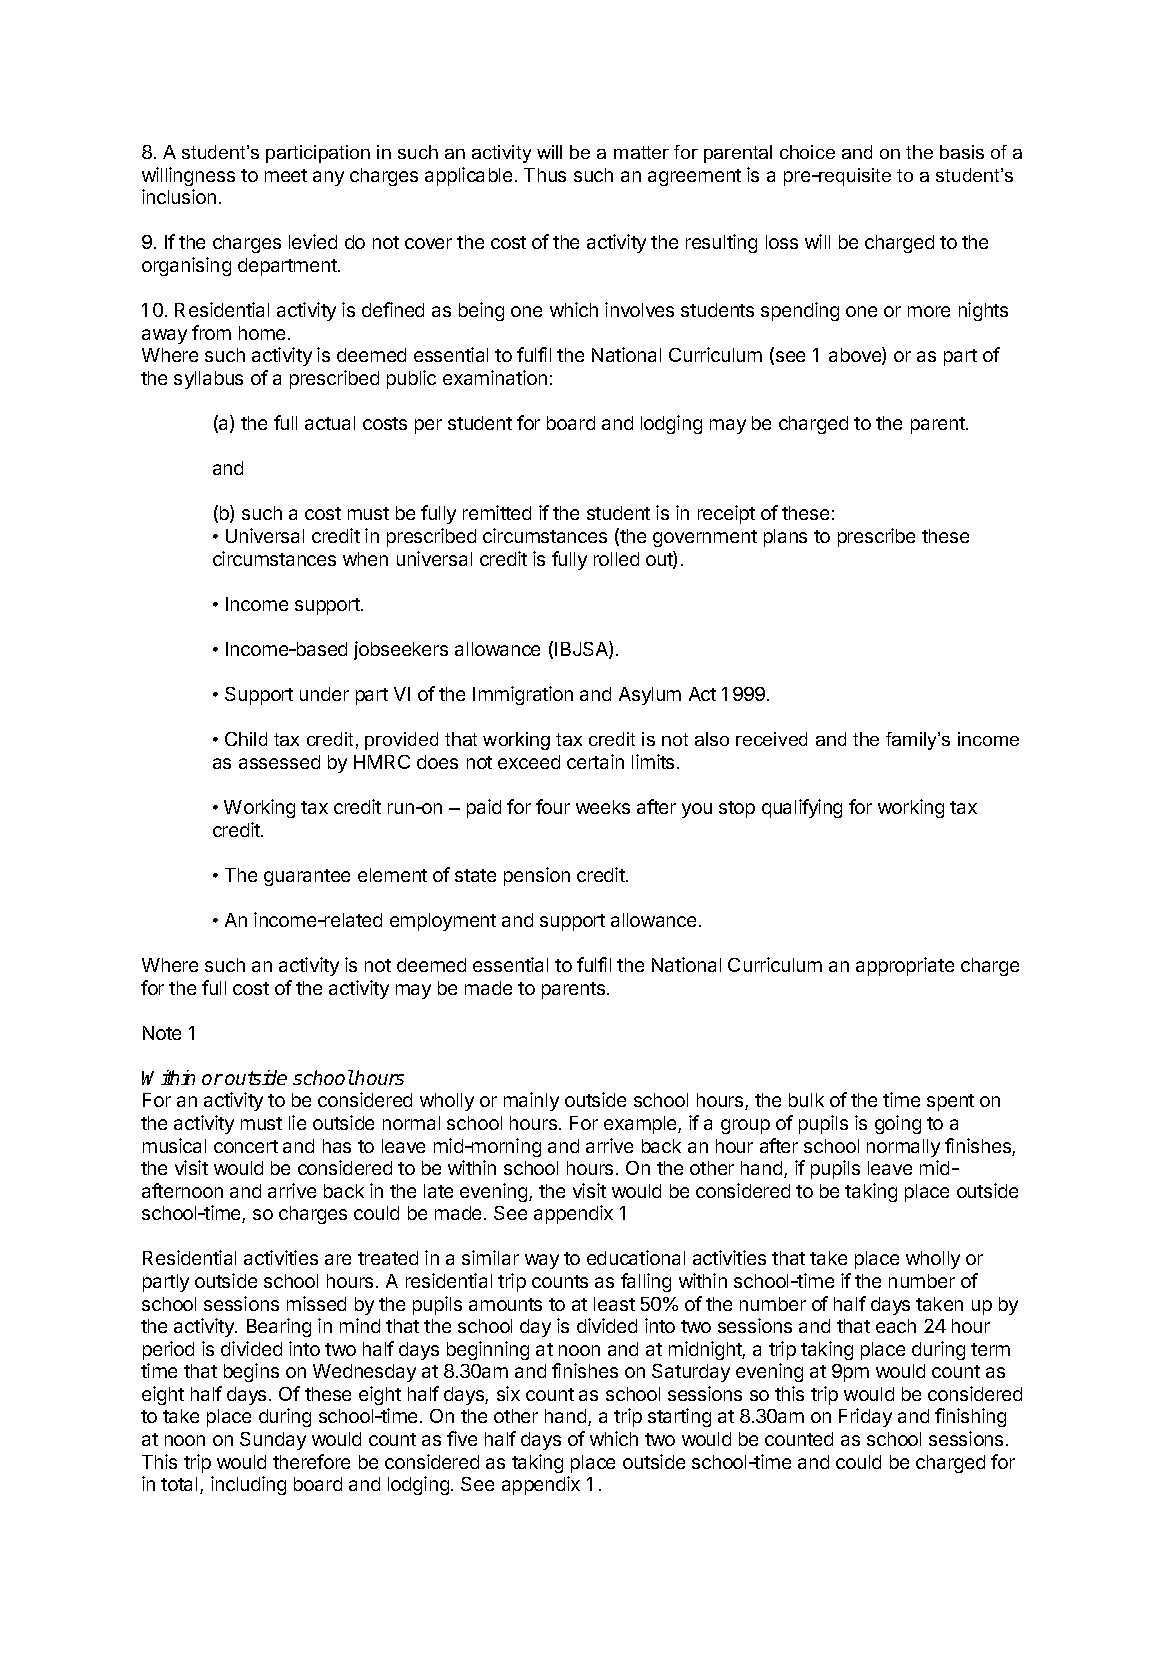  Describe the element at coordinates (962, 152) in the document. I see `basis` at that location.
